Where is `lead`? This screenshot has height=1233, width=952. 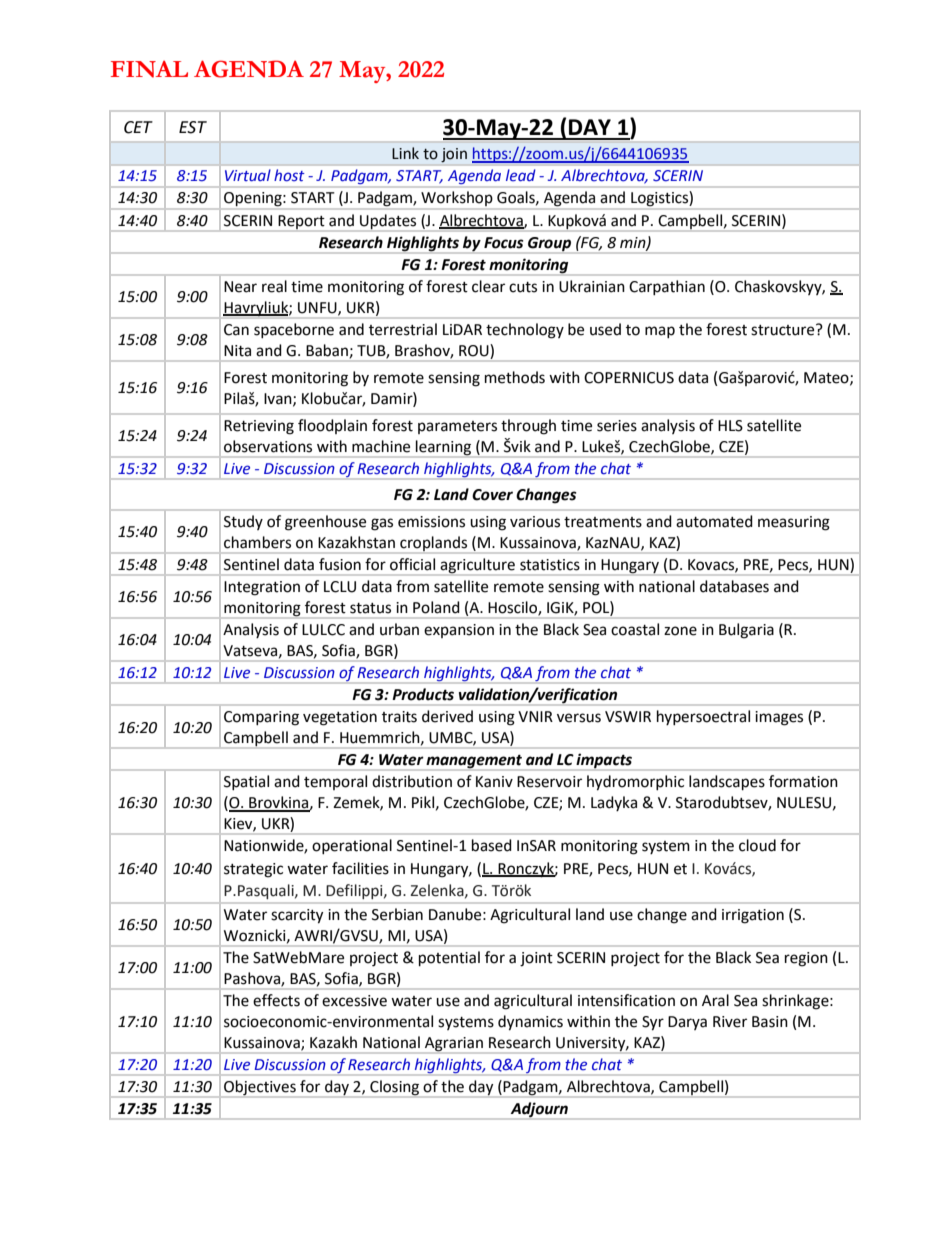 lead is located at coordinates (521, 175).
